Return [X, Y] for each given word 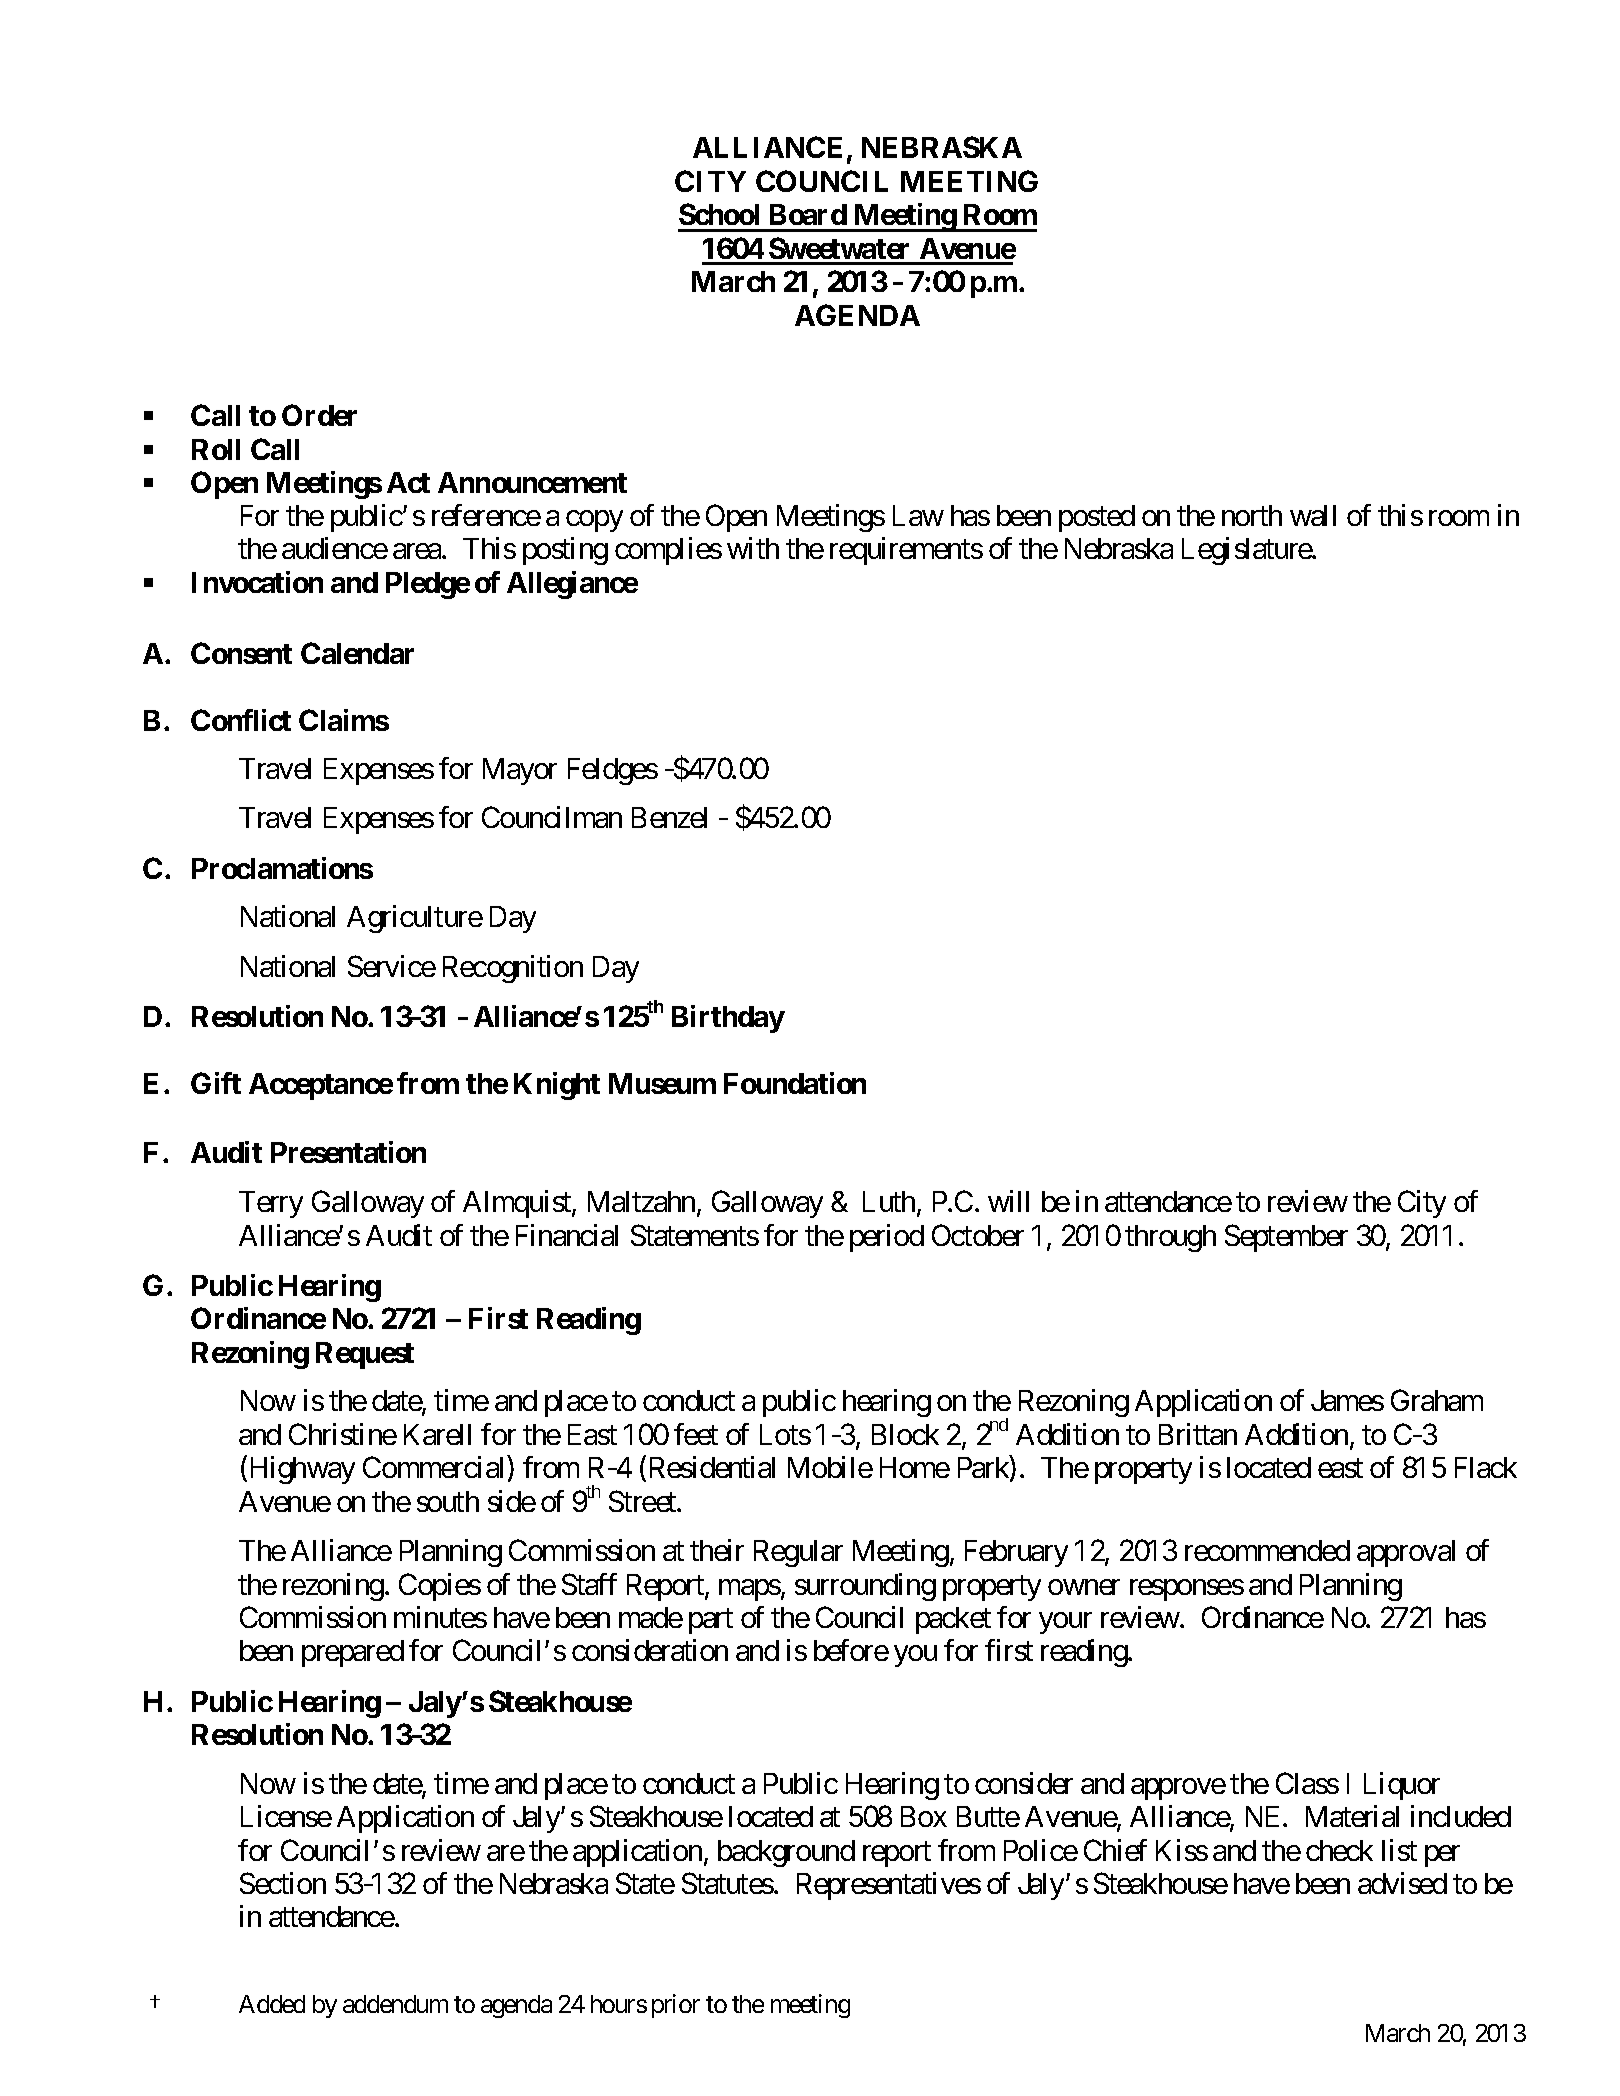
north [1252, 515]
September [1286, 1238]
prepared [353, 1653]
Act [408, 482]
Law [918, 515]
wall [1313, 515]
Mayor [520, 771]
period [887, 1238]
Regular [798, 1553]
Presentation [348, 1152]
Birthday [728, 1019]
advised [1402, 1883]
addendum [395, 2004]
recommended [1267, 1550]
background [786, 1853]
